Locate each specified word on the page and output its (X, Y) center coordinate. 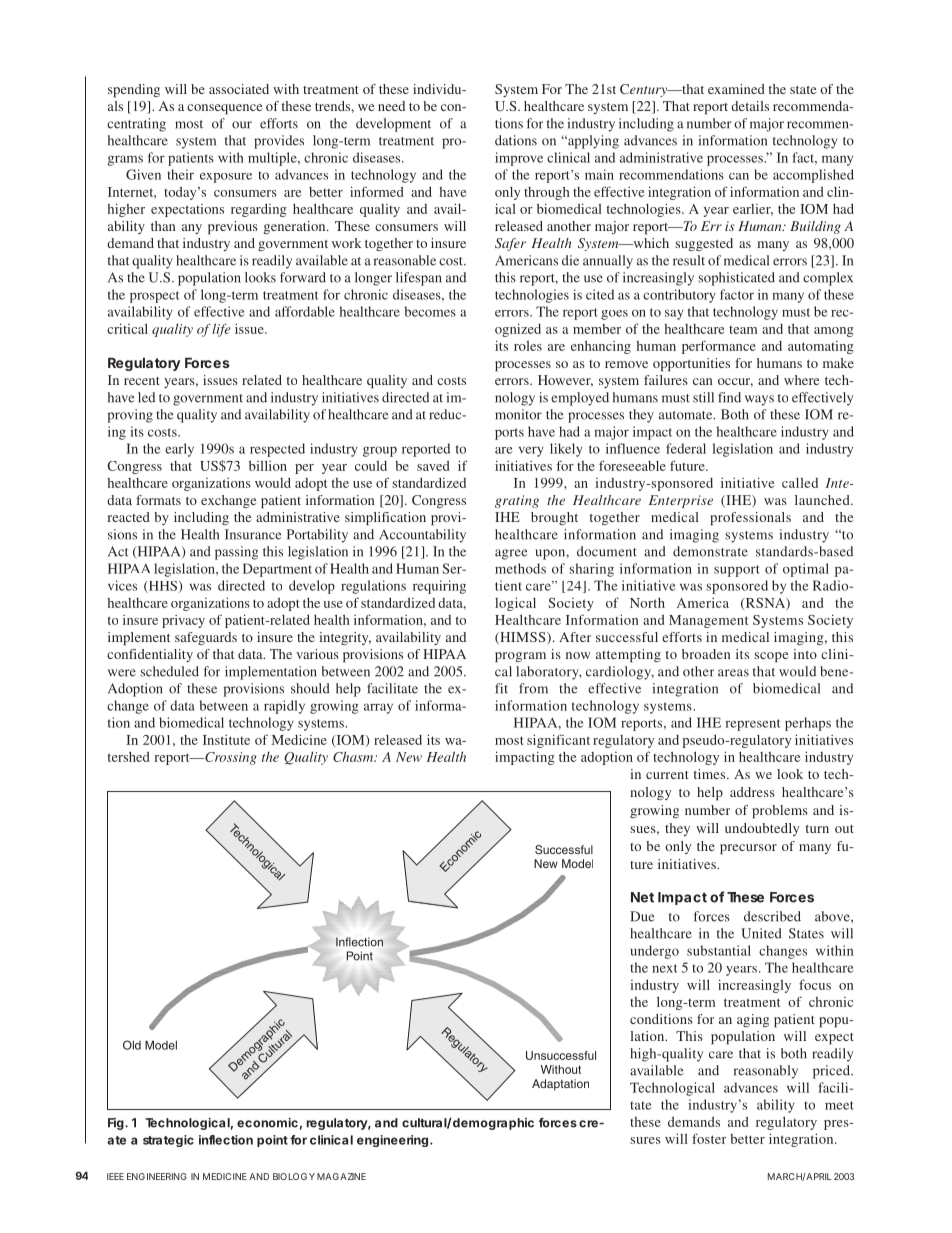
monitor (518, 414)
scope (771, 657)
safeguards (206, 638)
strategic (168, 1141)
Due (642, 916)
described (772, 916)
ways (759, 400)
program (520, 657)
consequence (224, 109)
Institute (226, 740)
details (750, 106)
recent (142, 381)
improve (519, 159)
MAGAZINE (341, 1176)
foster (709, 1138)
